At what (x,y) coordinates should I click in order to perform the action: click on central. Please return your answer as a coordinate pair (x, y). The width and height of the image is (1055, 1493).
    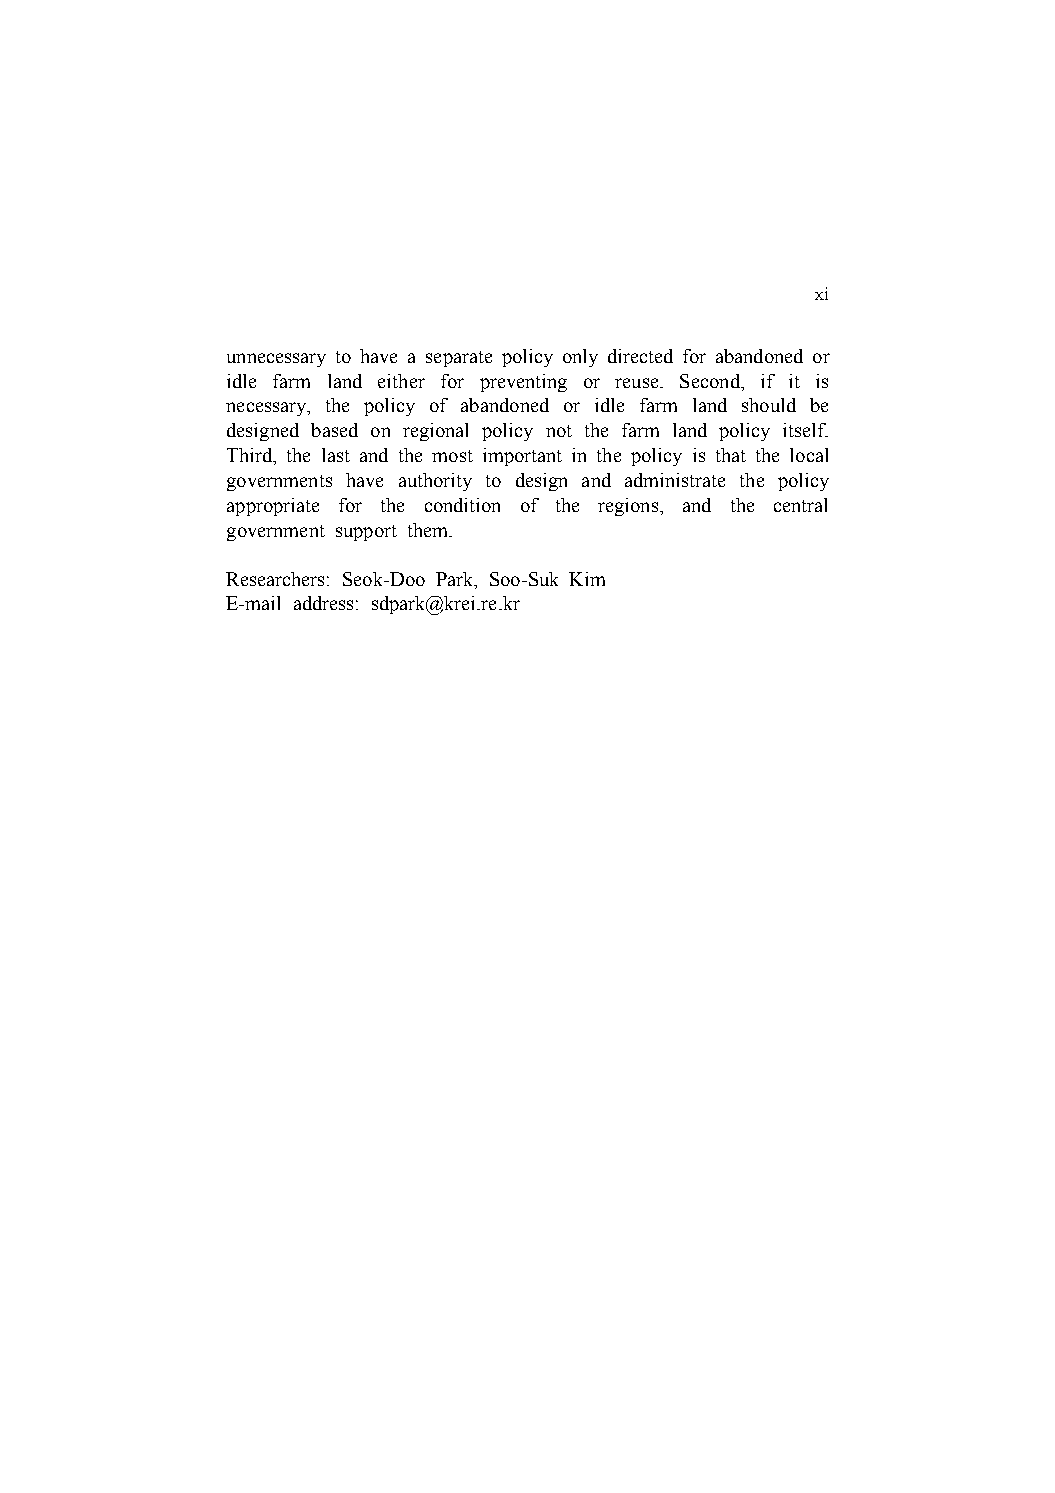
    Looking at the image, I should click on (800, 505).
